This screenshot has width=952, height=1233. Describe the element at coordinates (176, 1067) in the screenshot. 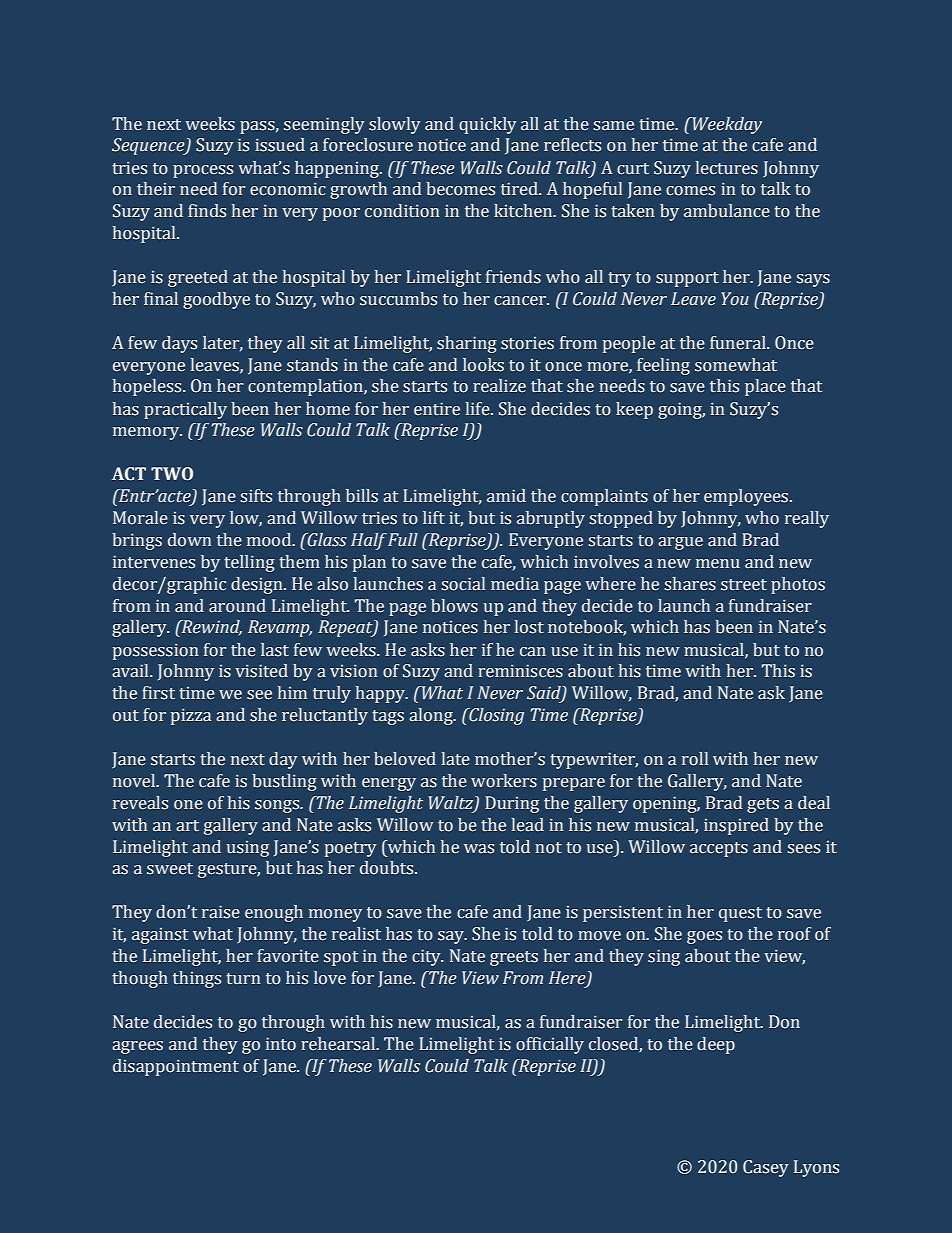

I see `disappointment` at that location.
